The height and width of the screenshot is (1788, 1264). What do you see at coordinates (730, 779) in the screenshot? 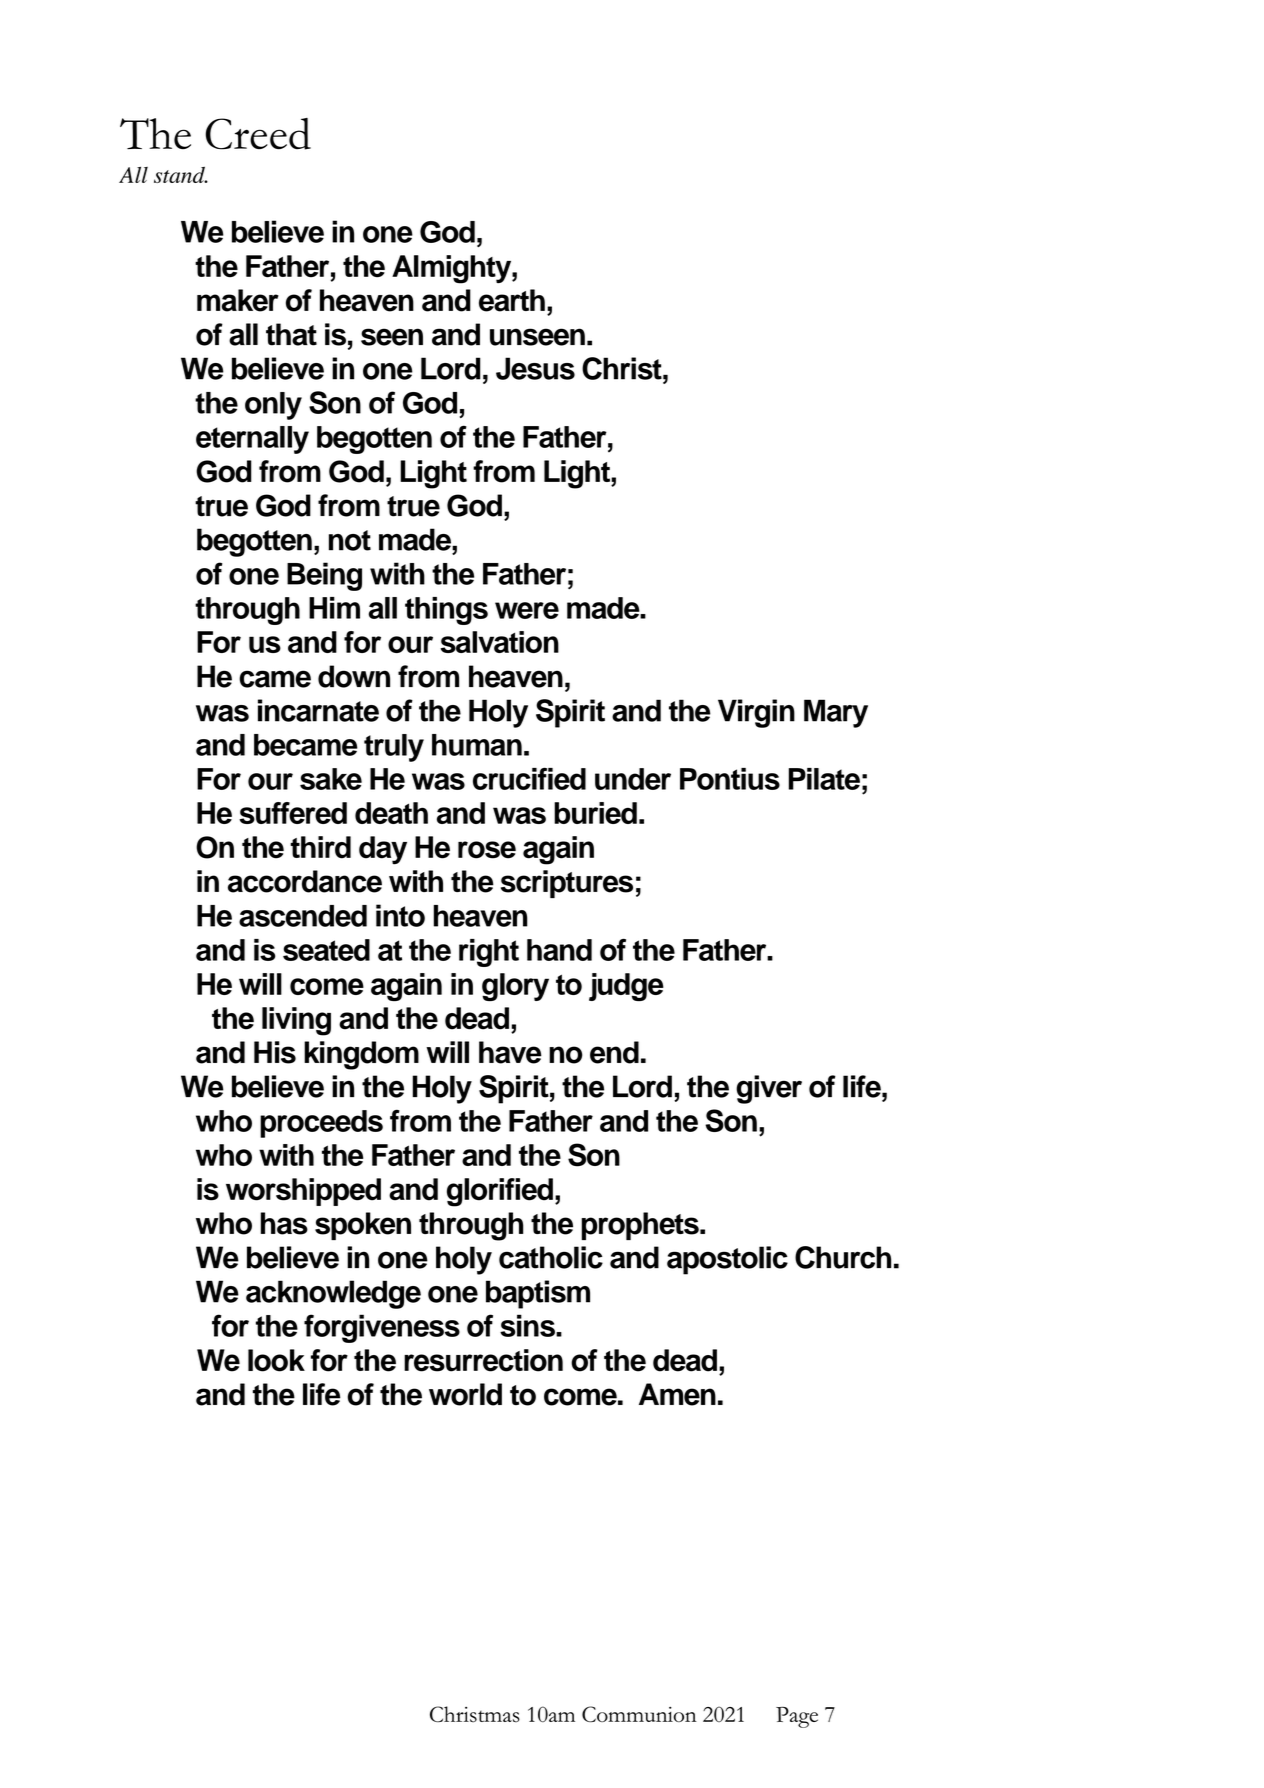
I see `Pontius` at bounding box center [730, 779].
